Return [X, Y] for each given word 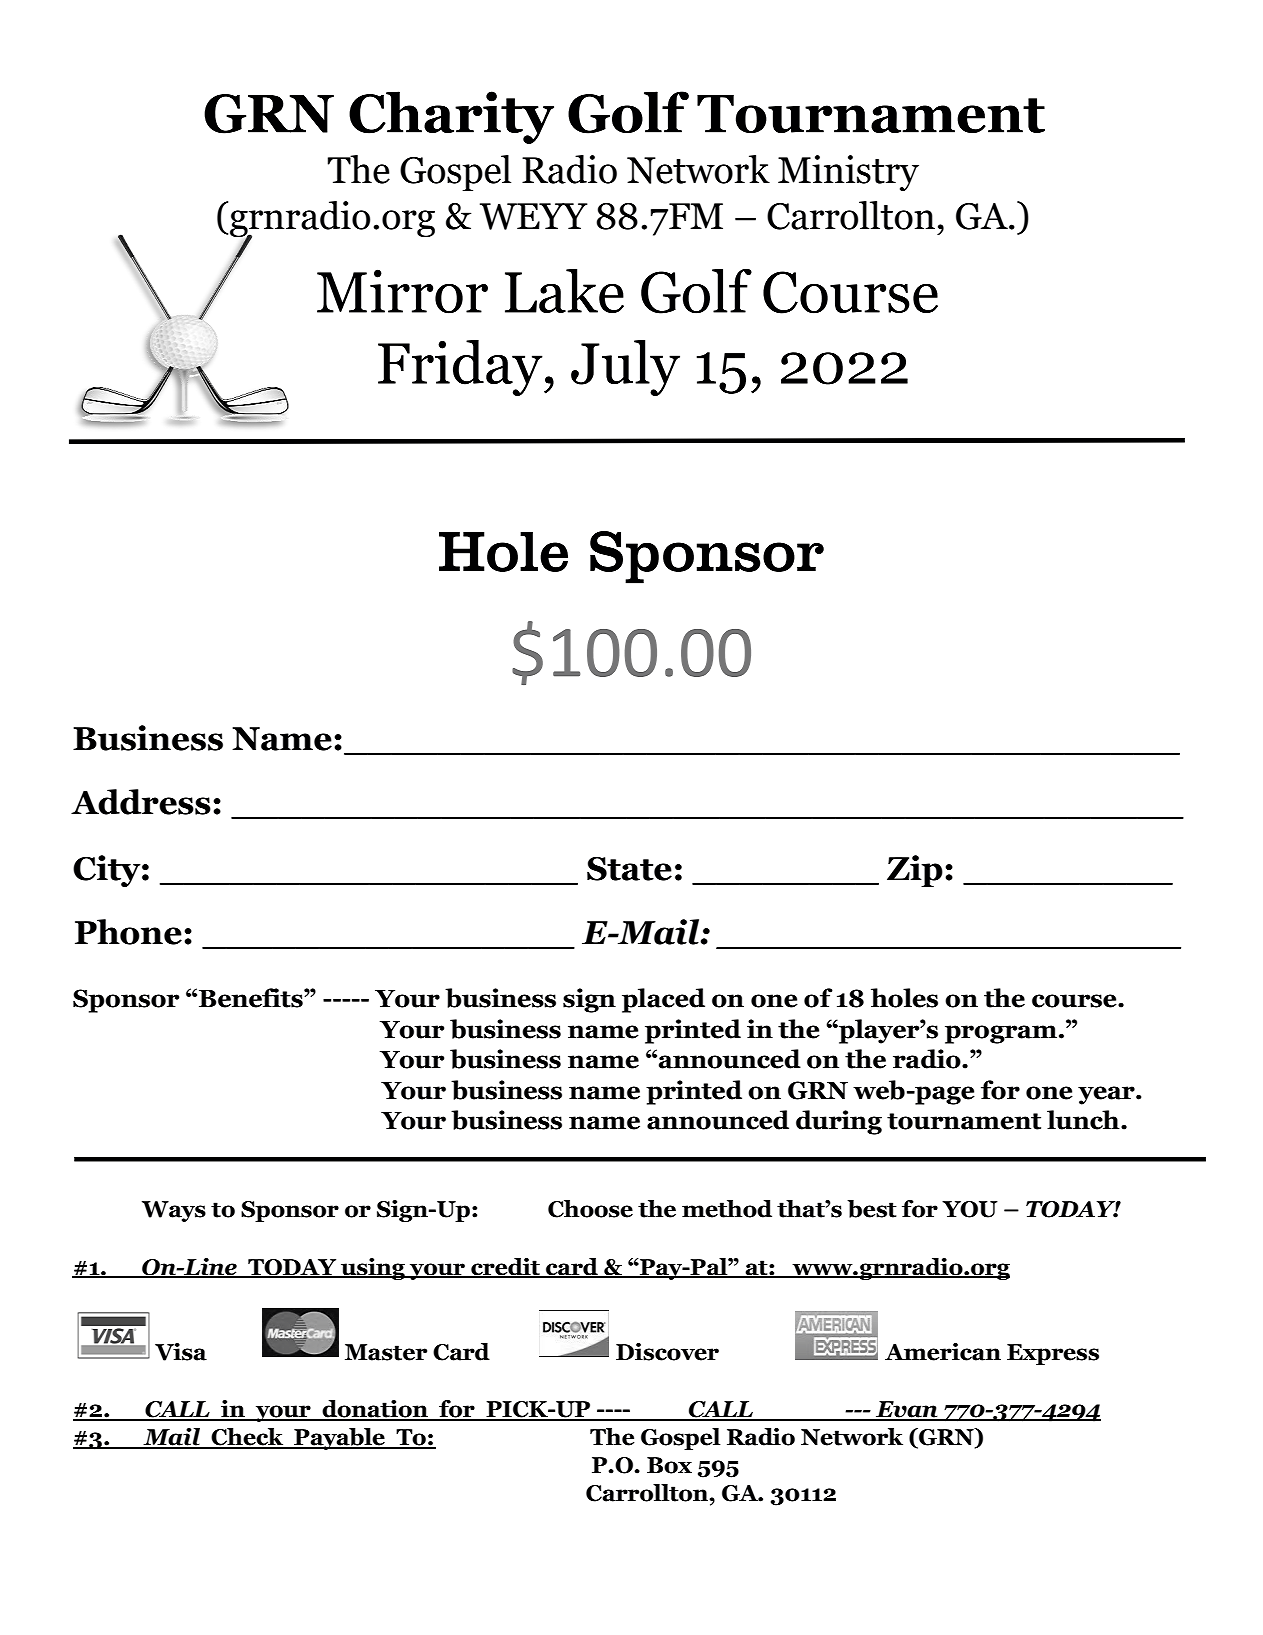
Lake [564, 291]
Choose [590, 1209]
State [629, 869]
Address [141, 802]
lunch [1084, 1120]
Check [248, 1438]
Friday [461, 368]
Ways [174, 1211]
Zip [915, 871]
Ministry [848, 173]
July [625, 368]
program [1001, 1034]
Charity [451, 117]
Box [669, 1465]
